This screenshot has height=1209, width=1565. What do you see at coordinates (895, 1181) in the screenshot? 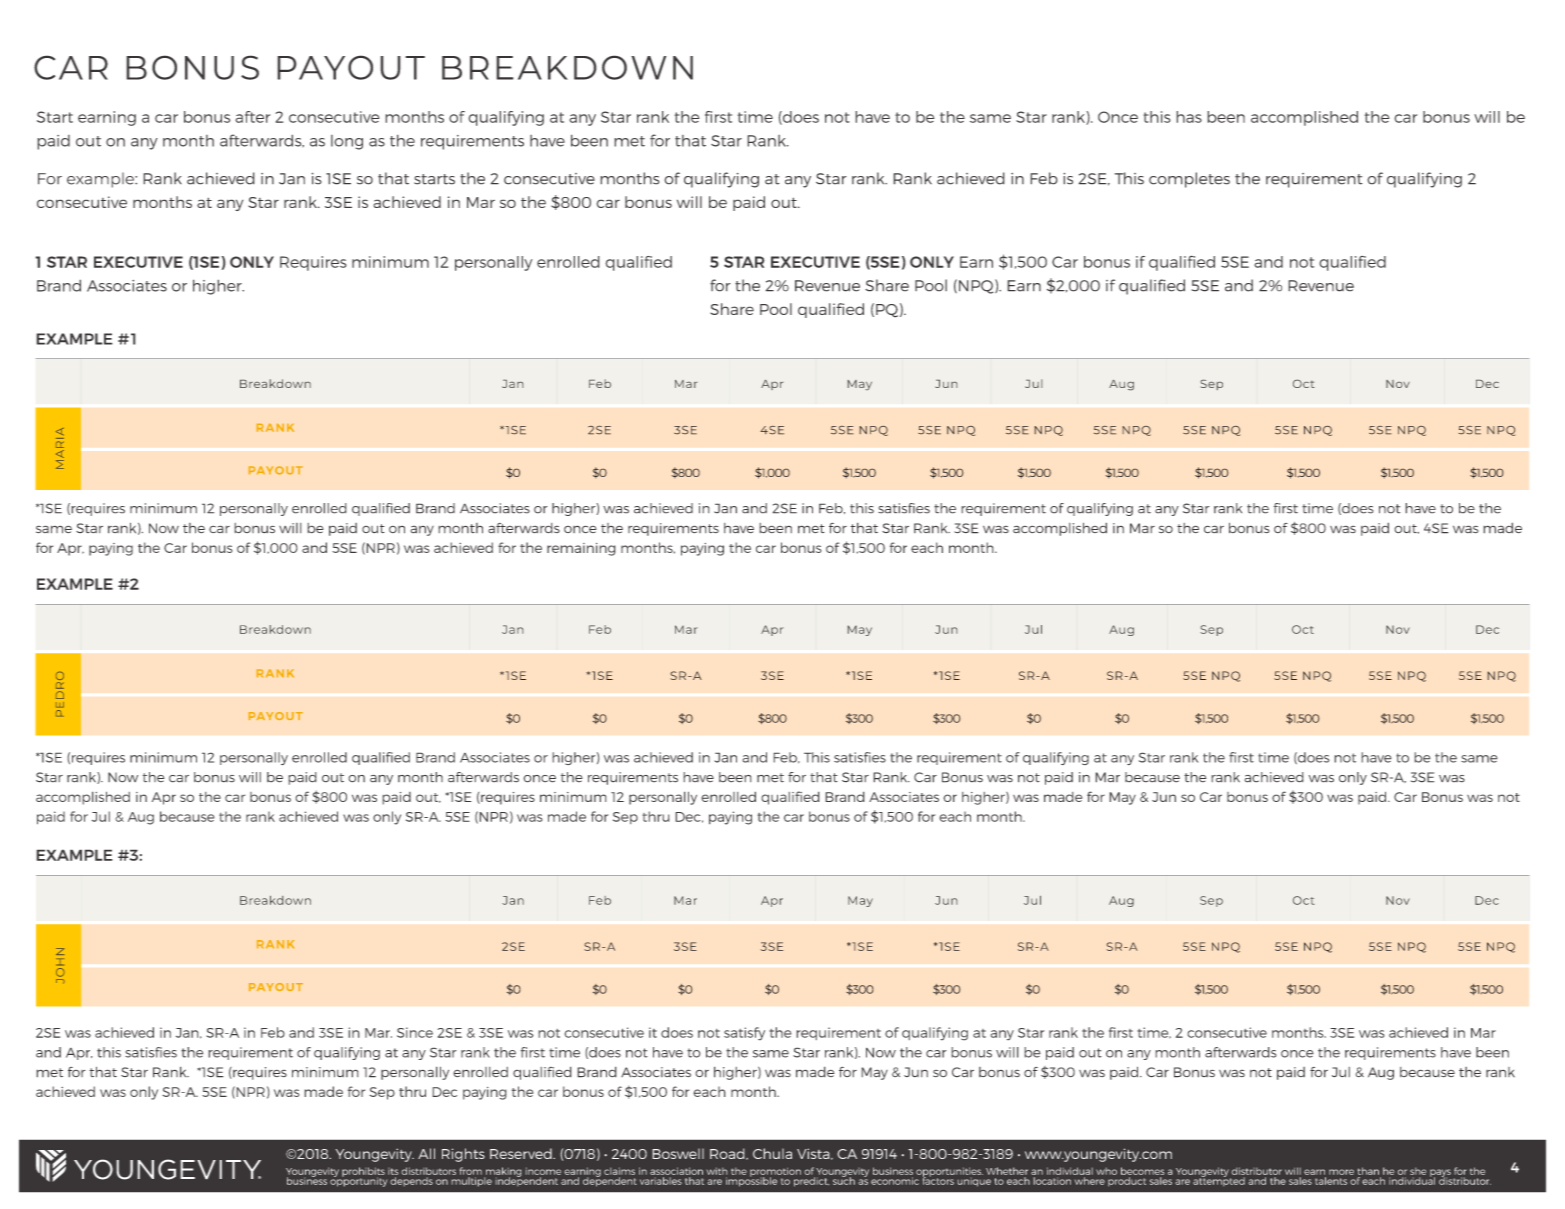
I see `economic` at bounding box center [895, 1181].
